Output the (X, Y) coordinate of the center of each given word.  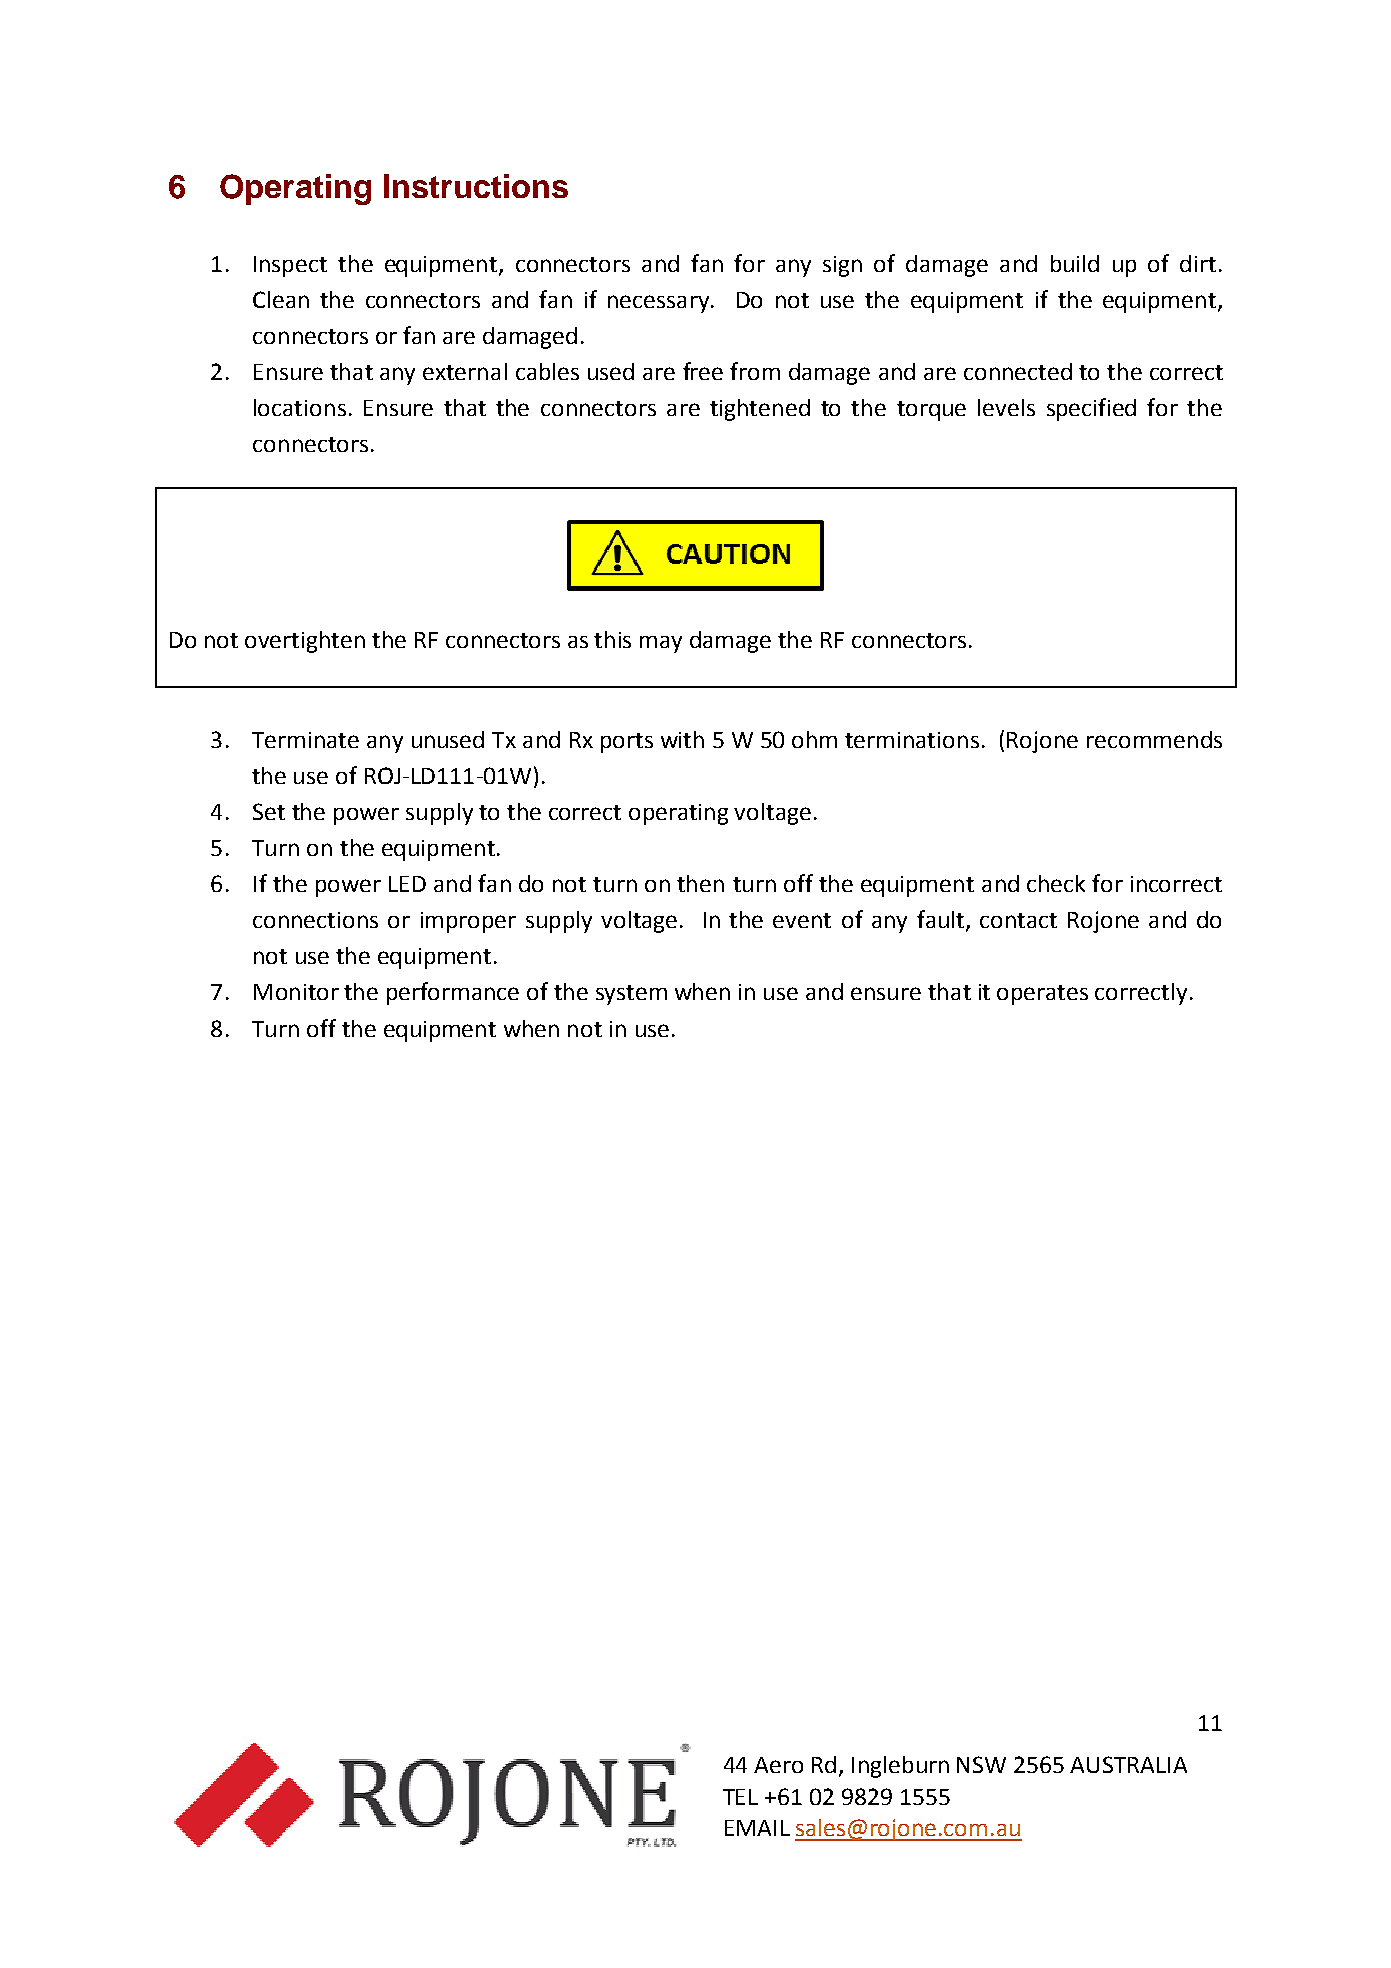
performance (453, 993)
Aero (778, 1765)
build (1075, 263)
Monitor (296, 992)
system (631, 995)
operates (1042, 995)
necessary (658, 304)
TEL (740, 1797)
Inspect (290, 266)
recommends (1154, 739)
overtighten (305, 642)
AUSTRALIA (1128, 1764)
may (661, 644)
